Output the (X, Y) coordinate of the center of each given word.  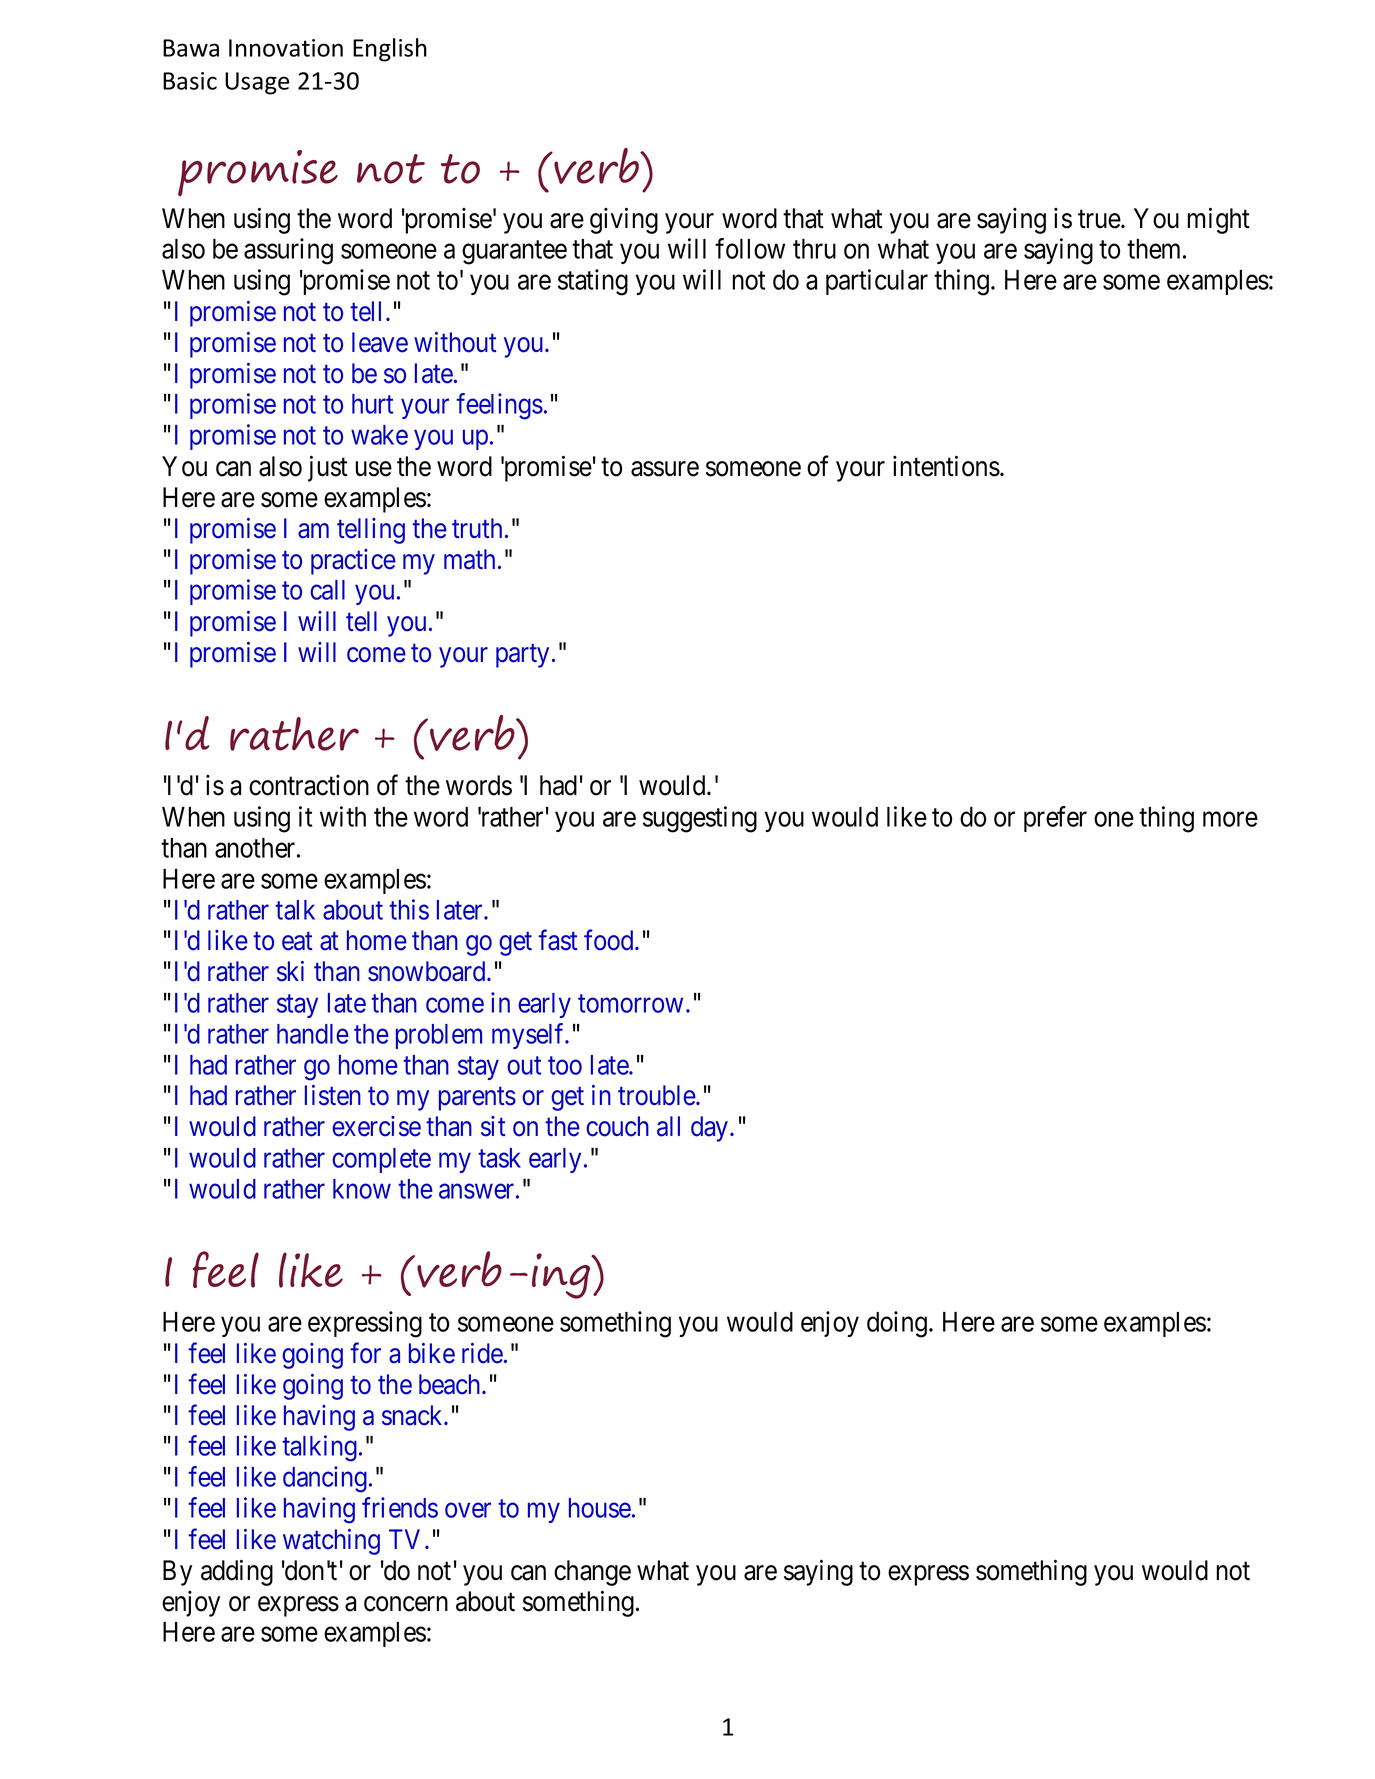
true (1100, 219)
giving (624, 220)
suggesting (700, 819)
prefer (1055, 819)
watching (331, 1542)
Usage (257, 83)
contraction (309, 785)
